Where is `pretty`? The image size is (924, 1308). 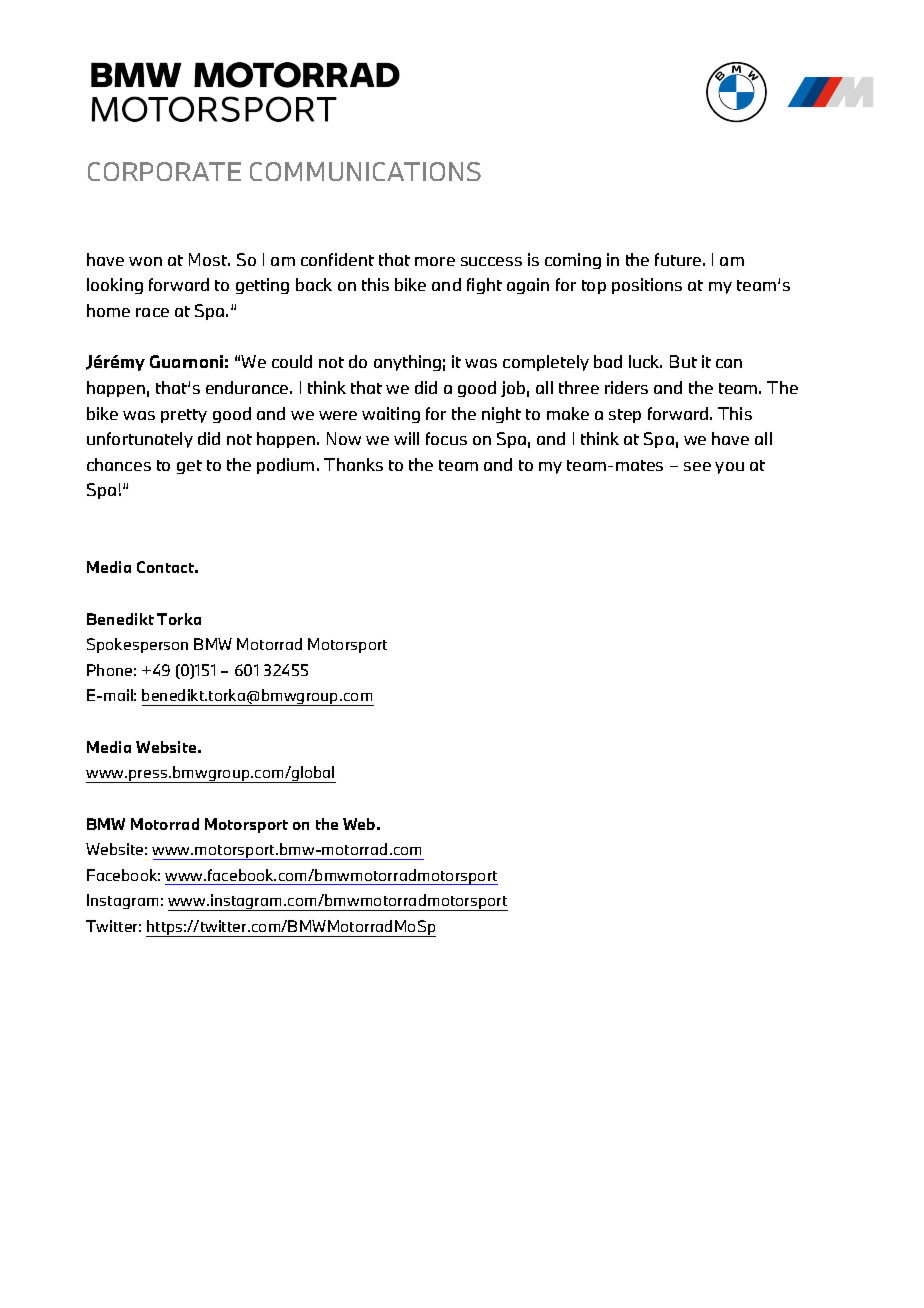
pretty is located at coordinates (184, 416).
